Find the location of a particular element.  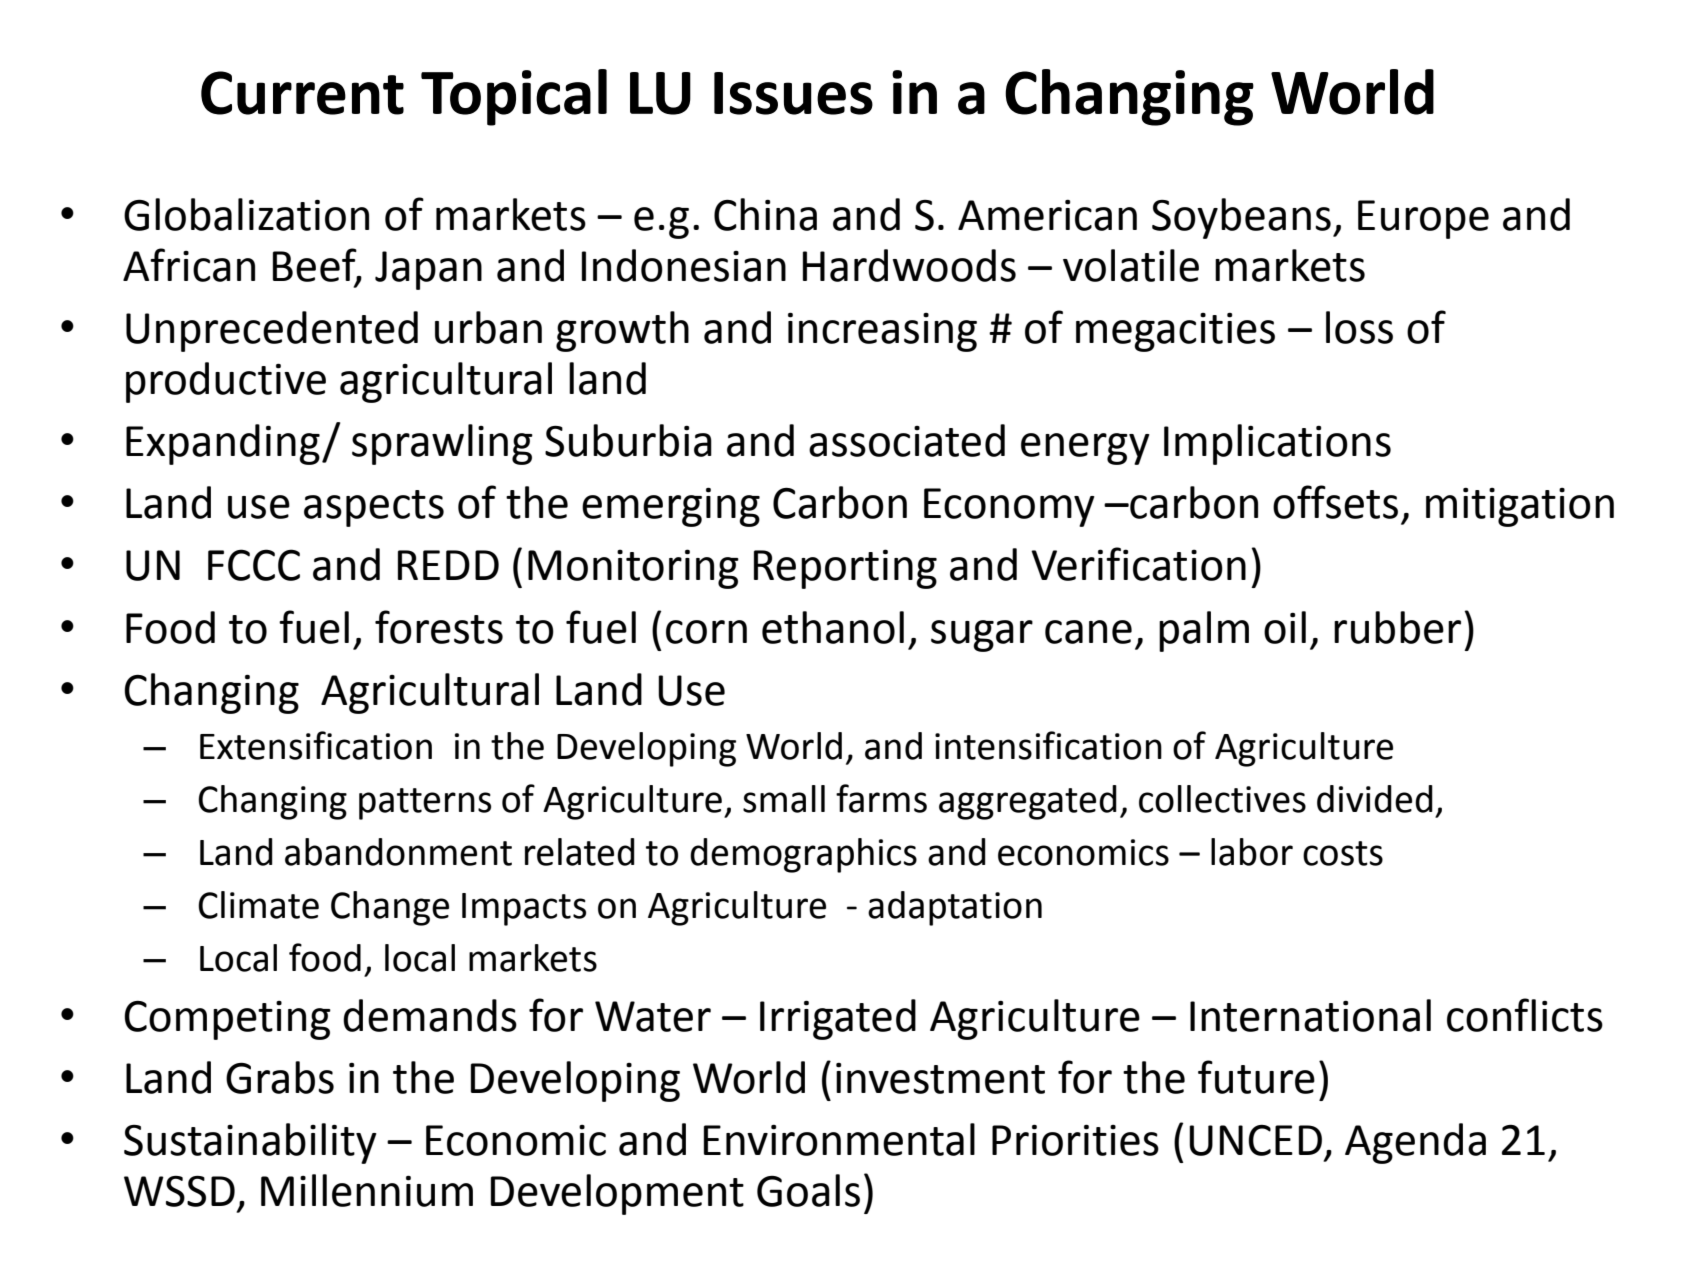

Europe is located at coordinates (1423, 219).
